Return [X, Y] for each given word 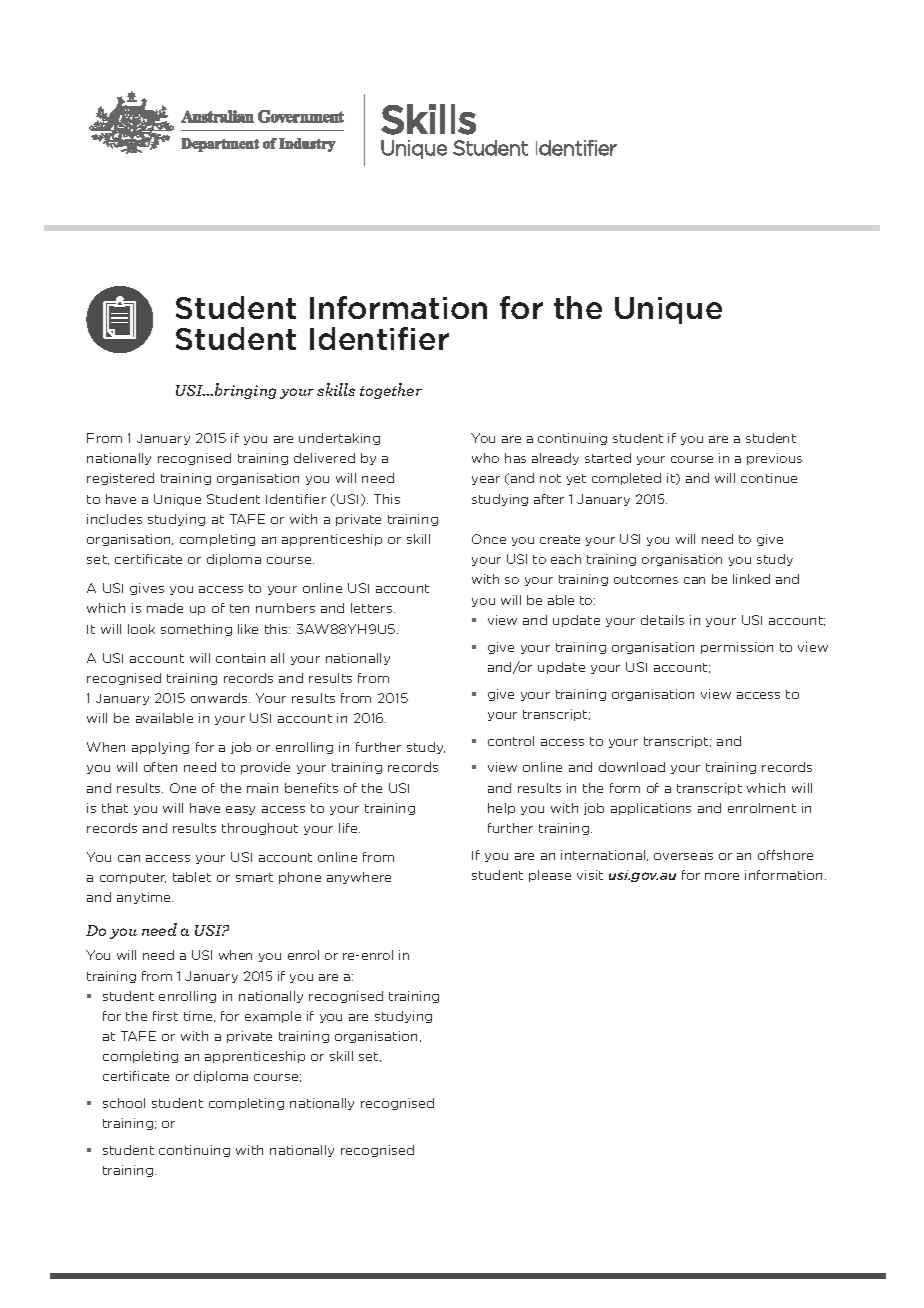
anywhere [359, 878]
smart [254, 877]
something [196, 630]
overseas [683, 856]
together [391, 391]
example [273, 1017]
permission [737, 648]
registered [120, 479]
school [124, 1103]
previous [774, 459]
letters [373, 608]
